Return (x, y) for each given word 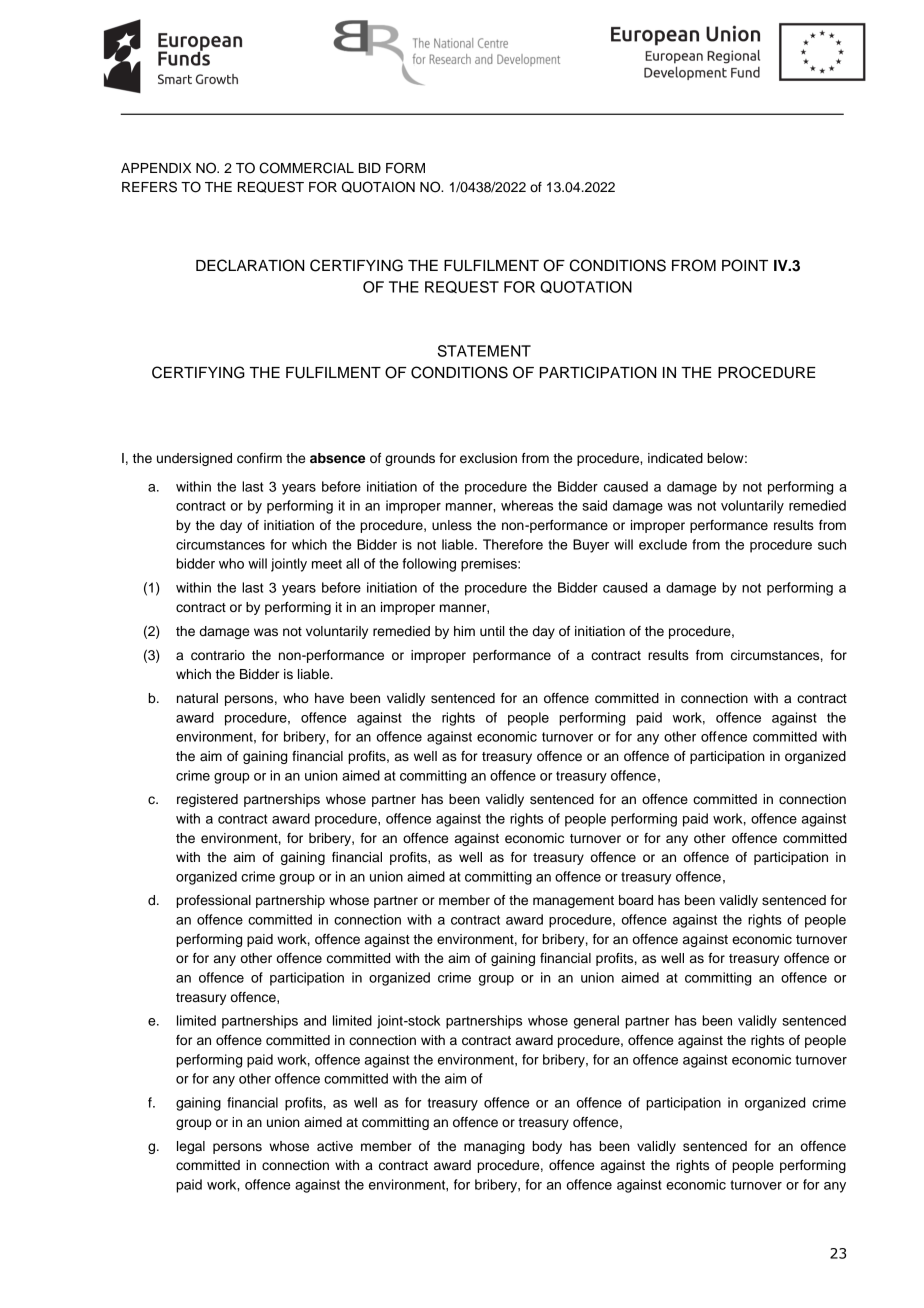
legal (191, 1147)
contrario (218, 655)
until (492, 631)
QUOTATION (586, 287)
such (832, 544)
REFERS (149, 187)
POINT (745, 265)
